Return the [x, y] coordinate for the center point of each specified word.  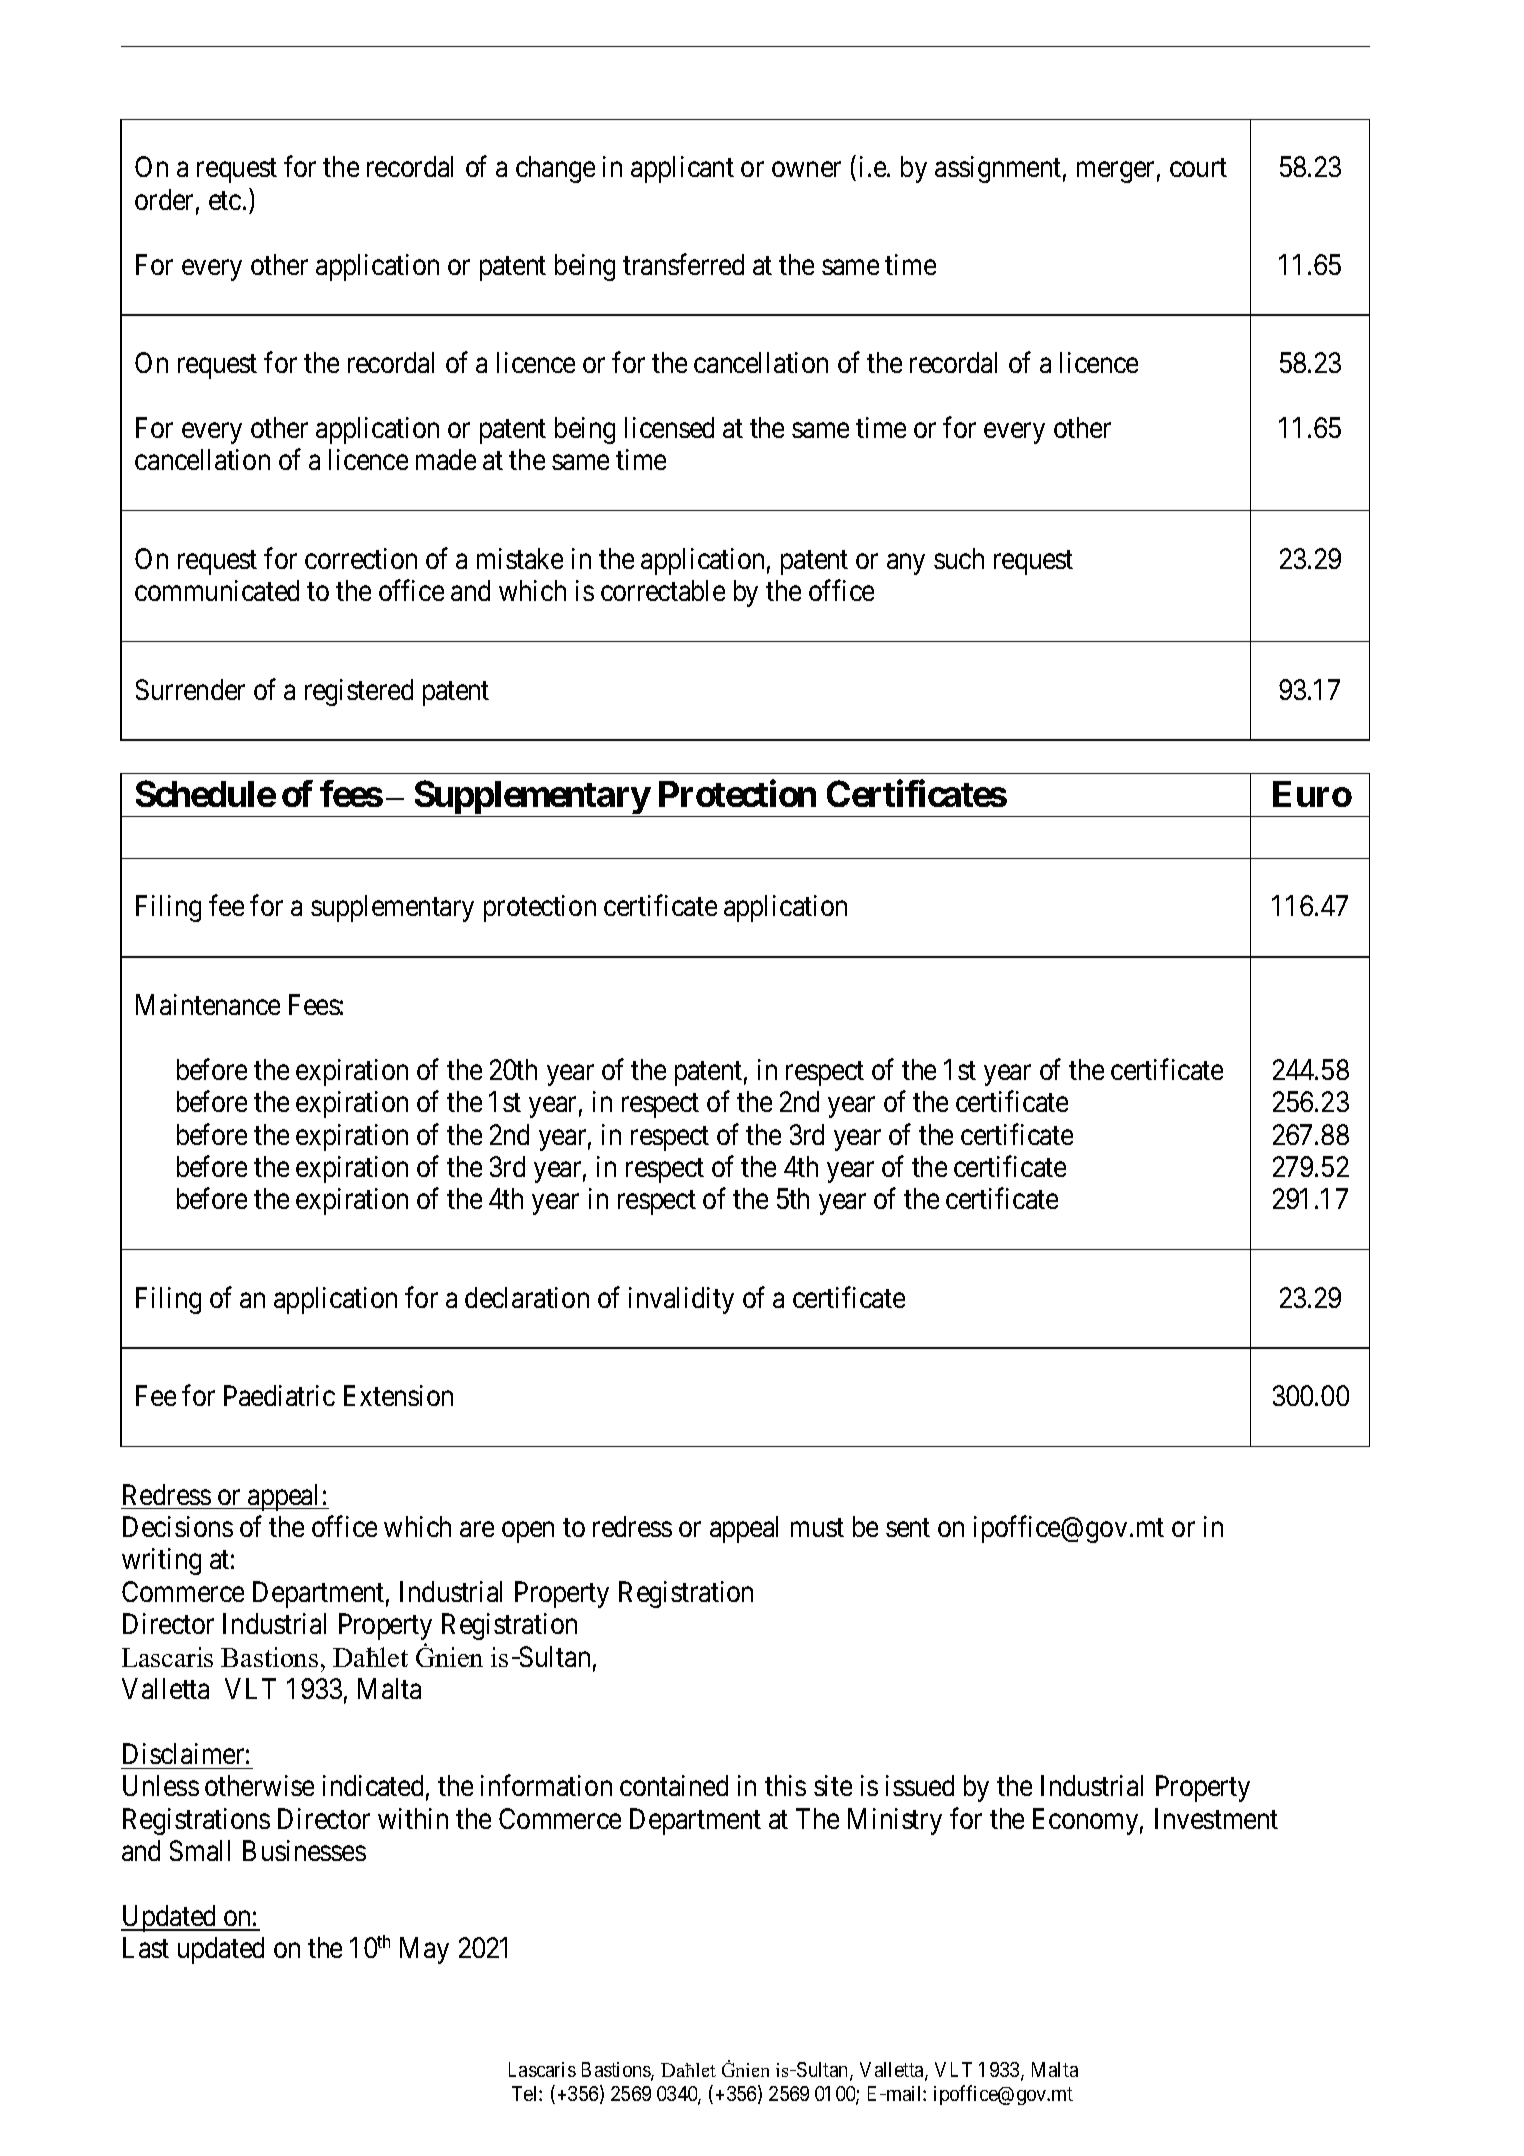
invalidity [681, 1300]
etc [225, 200]
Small [200, 1850]
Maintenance [208, 1004]
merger [1115, 172]
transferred [683, 264]
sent [908, 1528]
